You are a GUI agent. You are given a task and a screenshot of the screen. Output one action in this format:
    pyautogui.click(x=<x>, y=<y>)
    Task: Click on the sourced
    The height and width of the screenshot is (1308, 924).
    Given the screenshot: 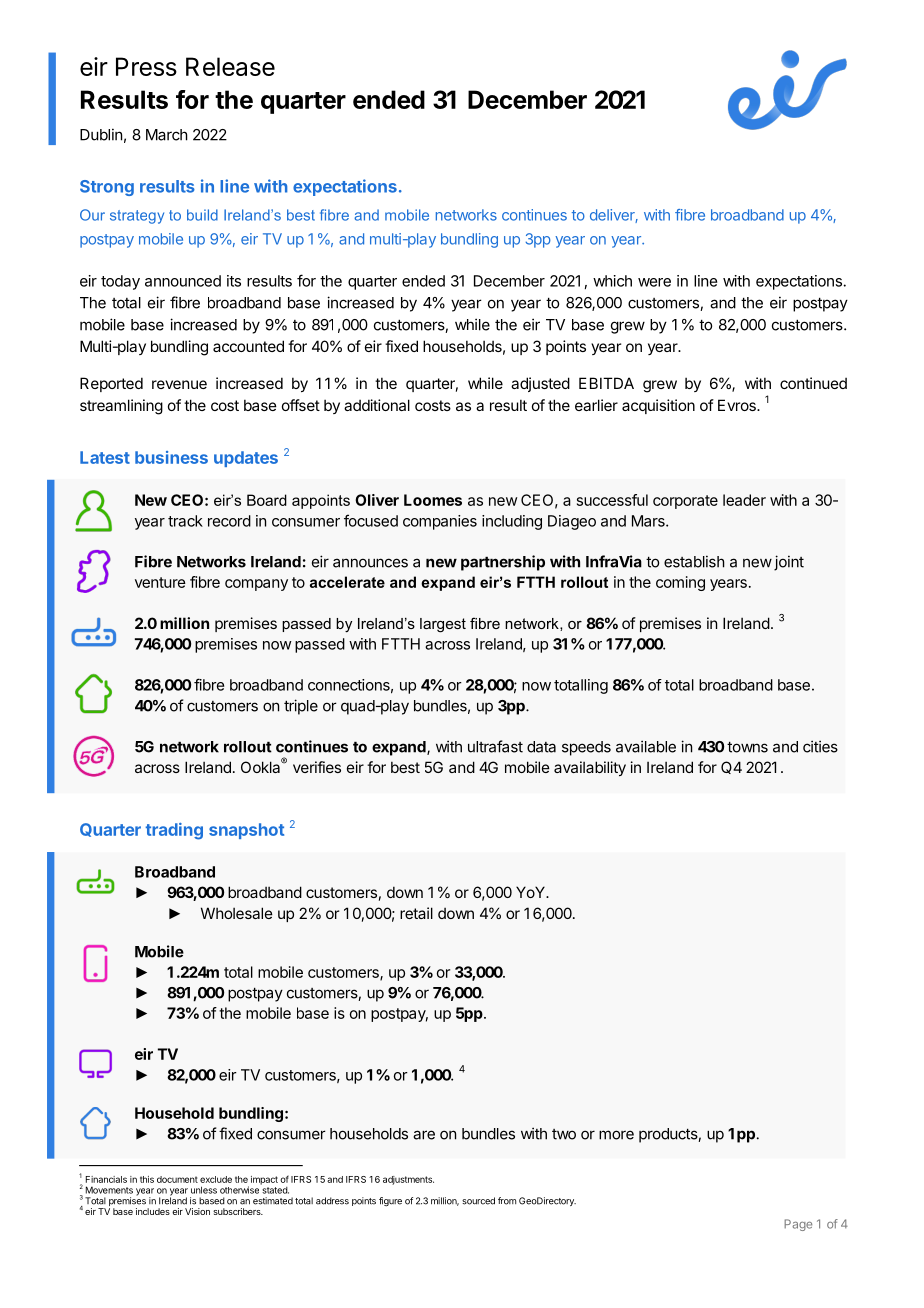 What is the action you would take?
    pyautogui.click(x=478, y=1201)
